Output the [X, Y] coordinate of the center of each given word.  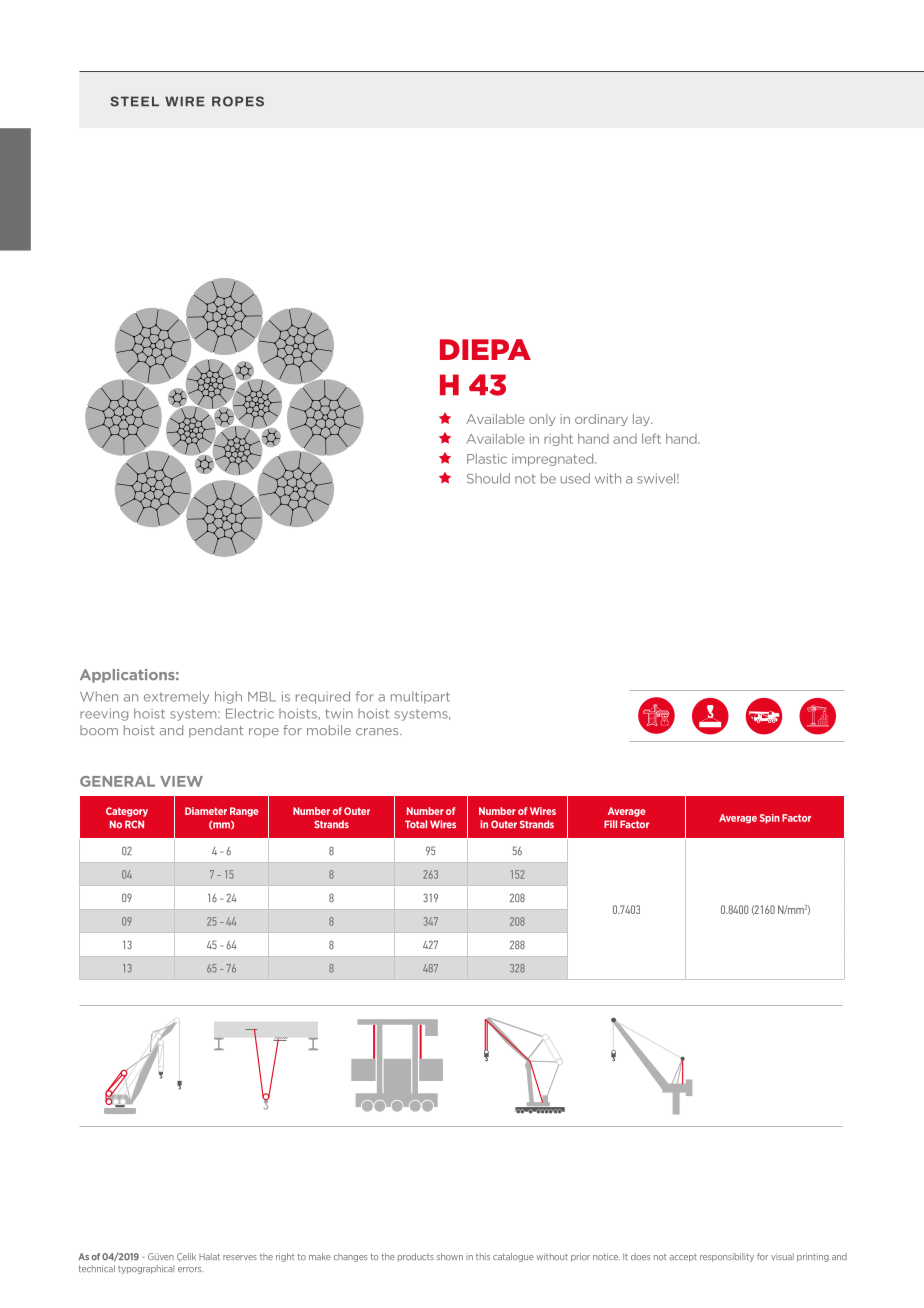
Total [416, 824]
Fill [610, 824]
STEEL [134, 101]
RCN [134, 824]
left [651, 438]
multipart [420, 697]
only [542, 420]
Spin [770, 819]
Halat [209, 1256]
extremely [176, 697]
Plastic [487, 459]
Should [488, 478]
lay [642, 420]
